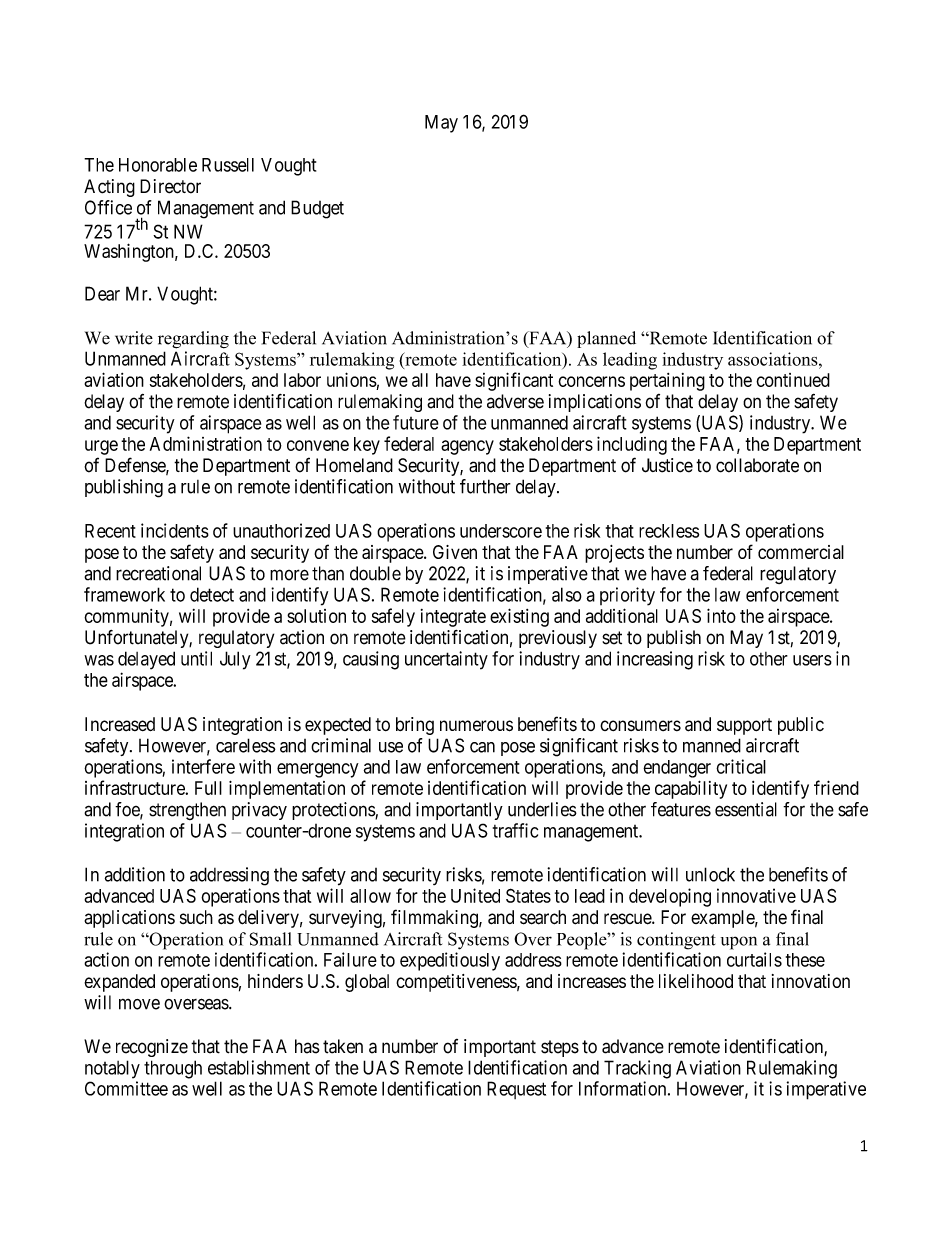 Image resolution: width=952 pixels, height=1233 pixels. What do you see at coordinates (175, 530) in the screenshot?
I see `incidents` at bounding box center [175, 530].
